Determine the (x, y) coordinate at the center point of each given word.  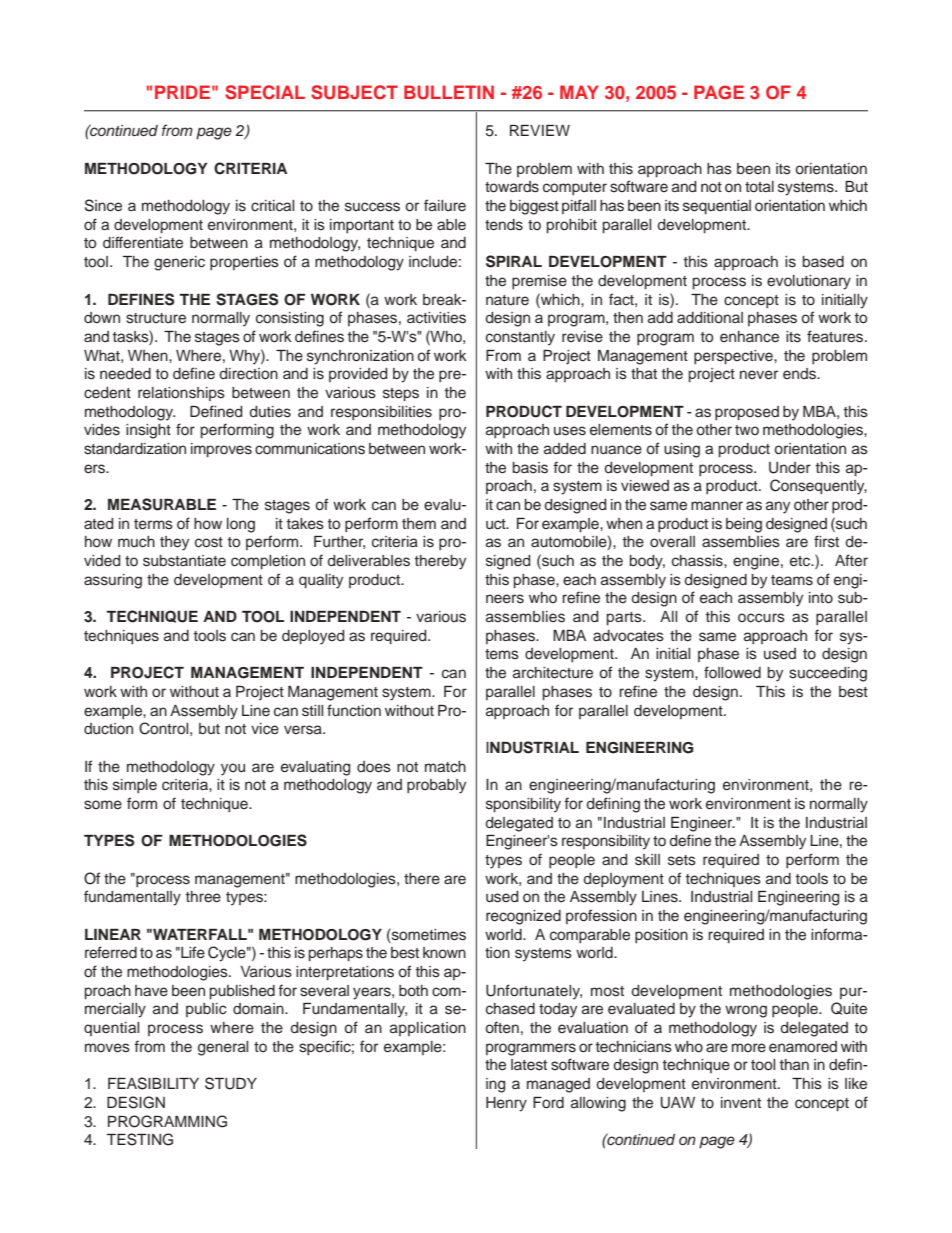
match (445, 766)
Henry (506, 1104)
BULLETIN (449, 92)
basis (530, 468)
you (233, 769)
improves (221, 450)
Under (790, 468)
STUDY (231, 1083)
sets (682, 860)
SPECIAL (265, 92)
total (759, 186)
